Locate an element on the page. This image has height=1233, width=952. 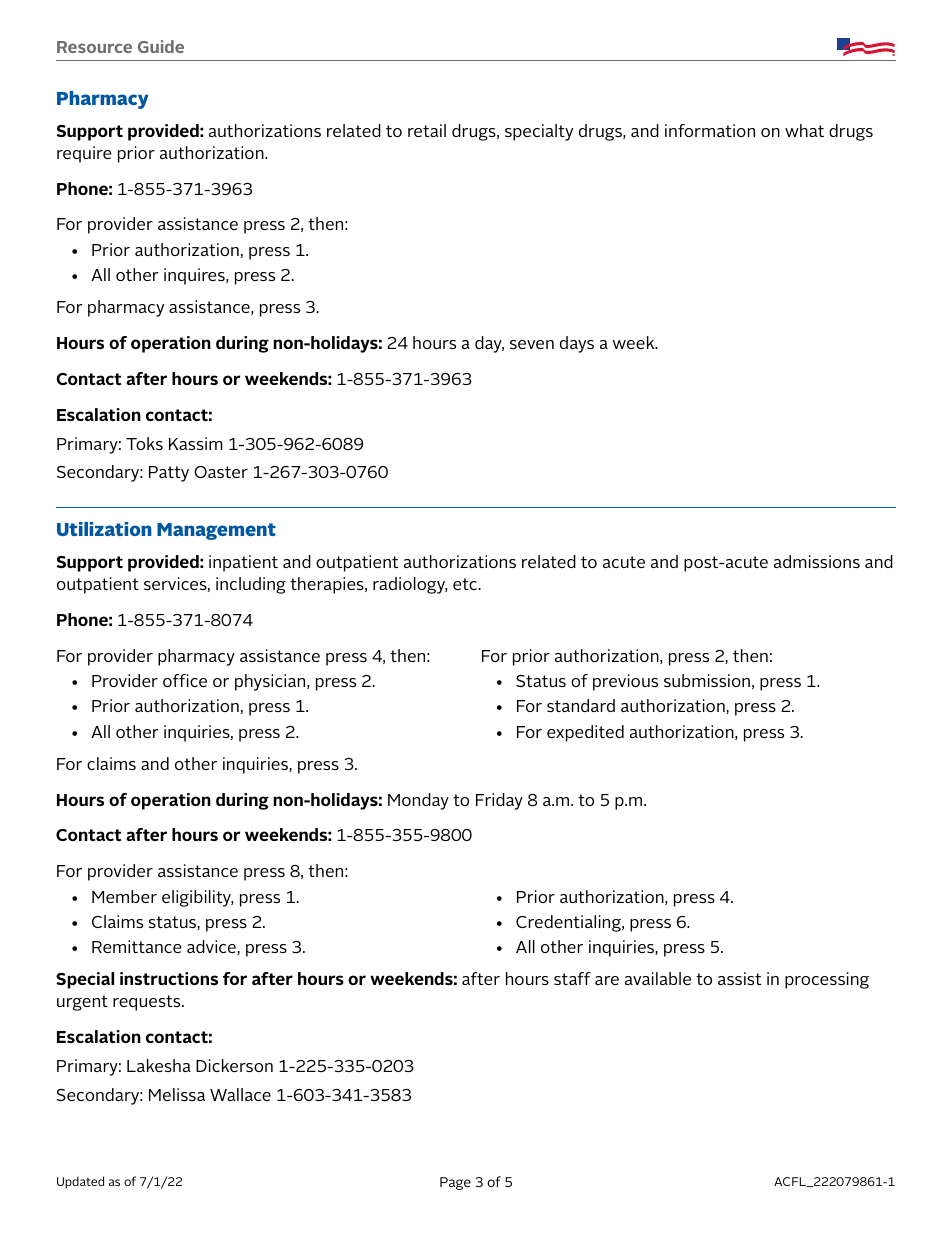
Patty is located at coordinates (169, 474).
